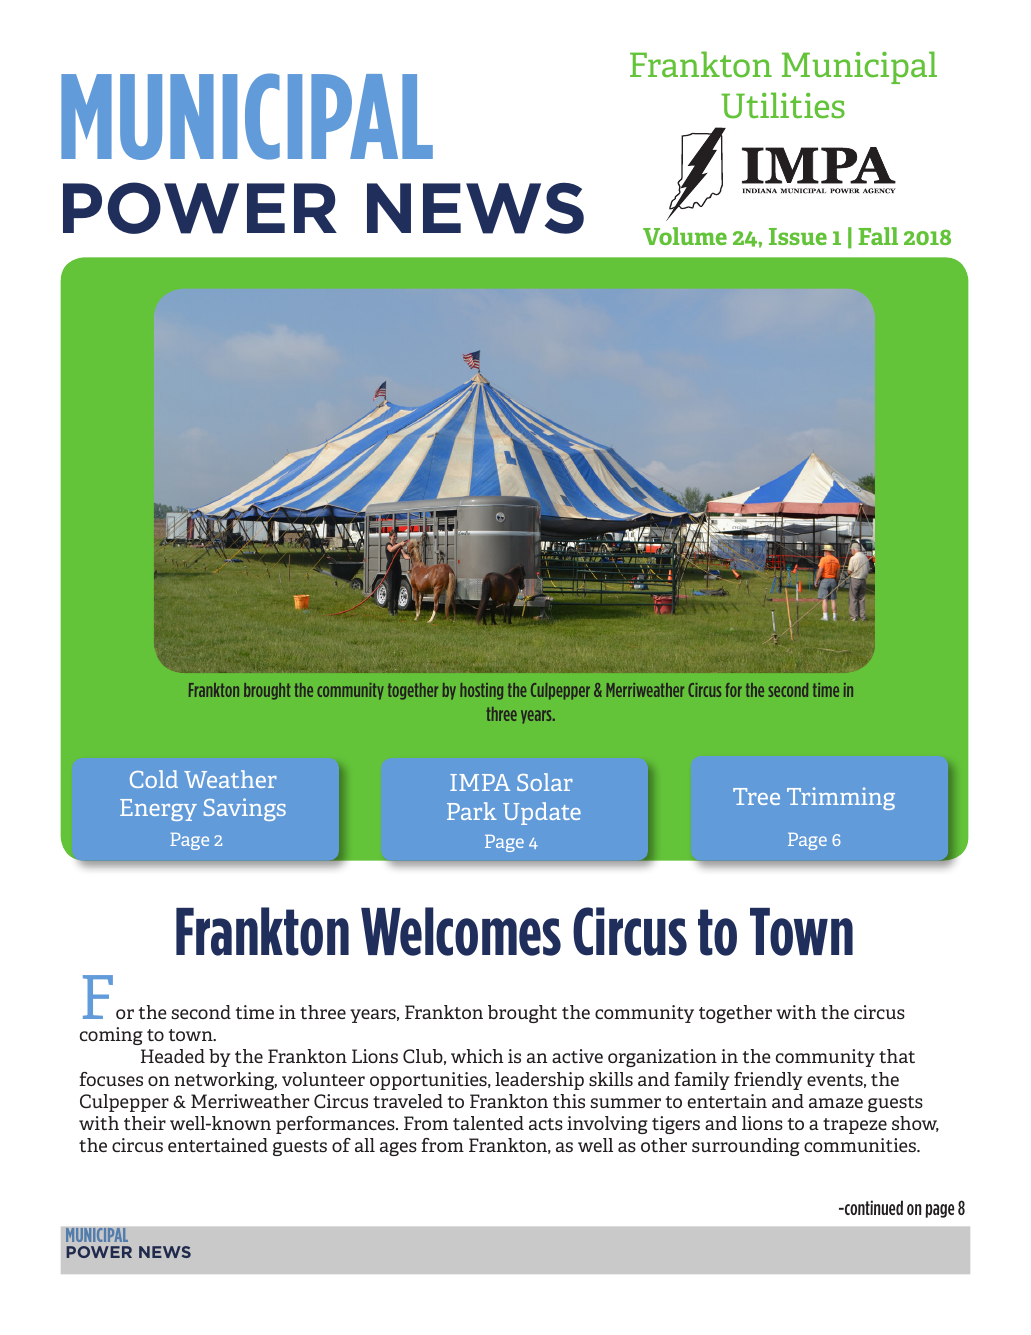 This document has width=1031, height=1335. I want to click on Solar, so click(544, 782).
